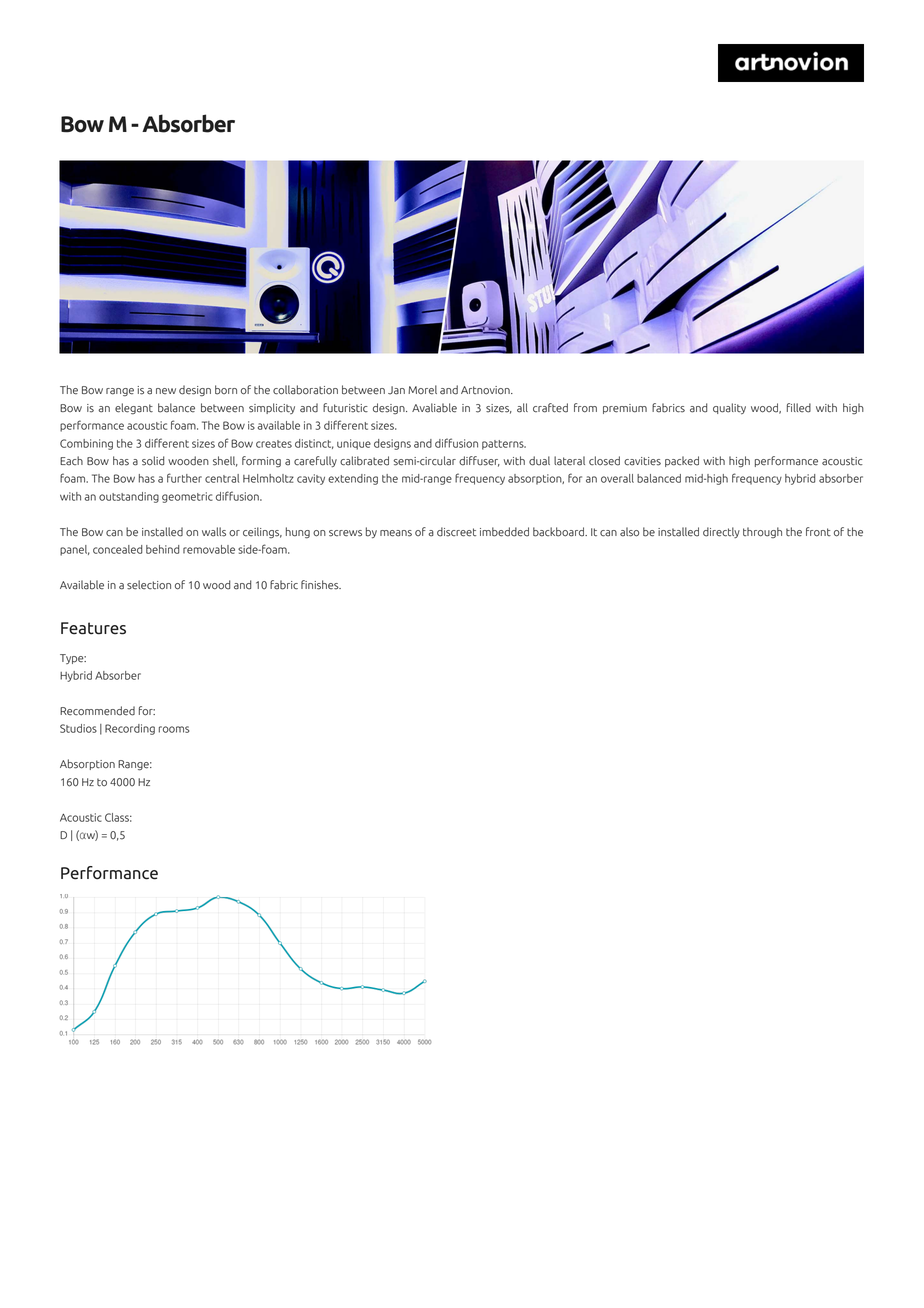 This screenshot has width=924, height=1308. I want to click on packed, so click(682, 461).
